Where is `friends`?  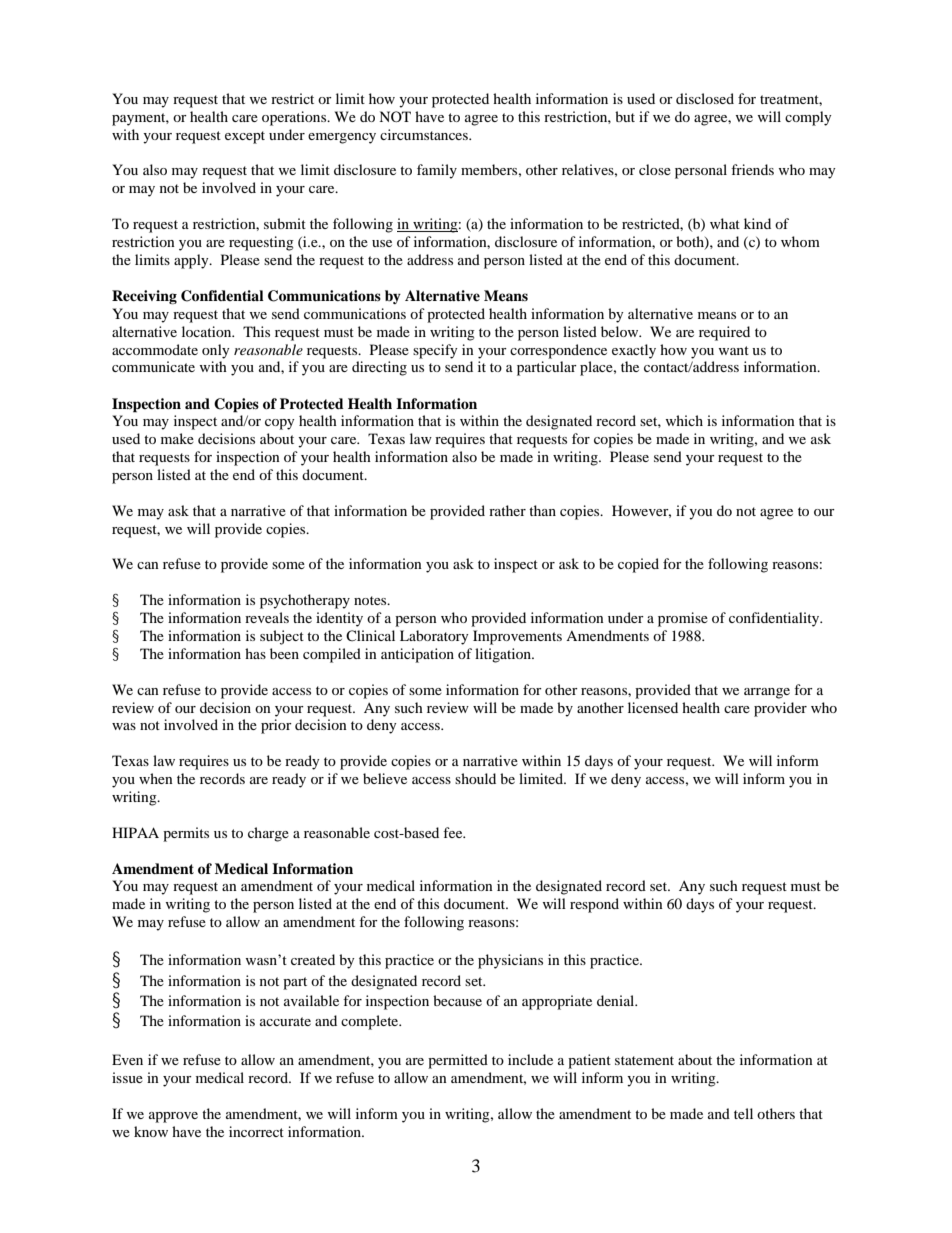 friends is located at coordinates (752, 169).
